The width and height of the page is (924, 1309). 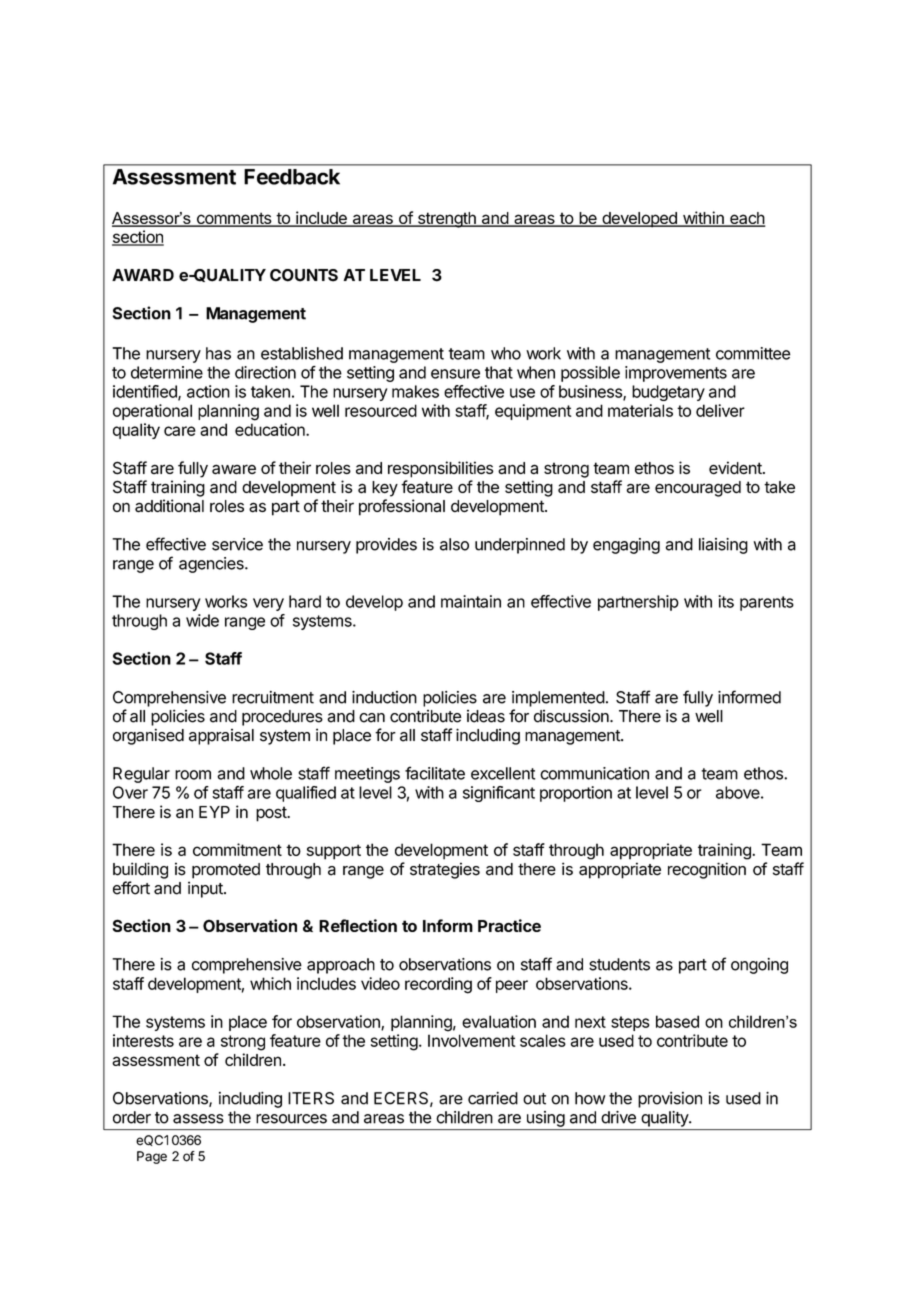 What do you see at coordinates (493, 1098) in the page?
I see `carried` at bounding box center [493, 1098].
